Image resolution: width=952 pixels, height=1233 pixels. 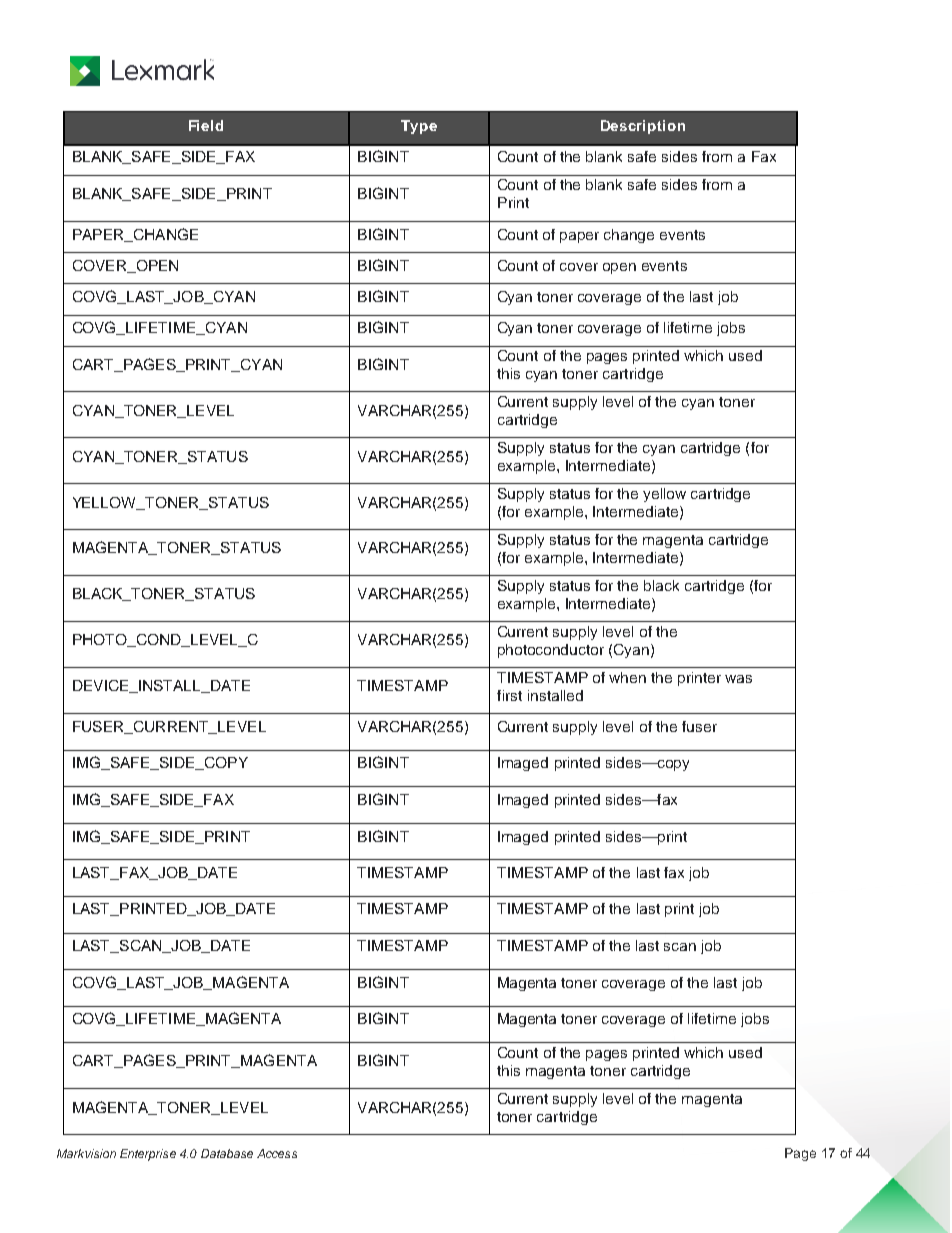 I want to click on was, so click(x=738, y=679).
